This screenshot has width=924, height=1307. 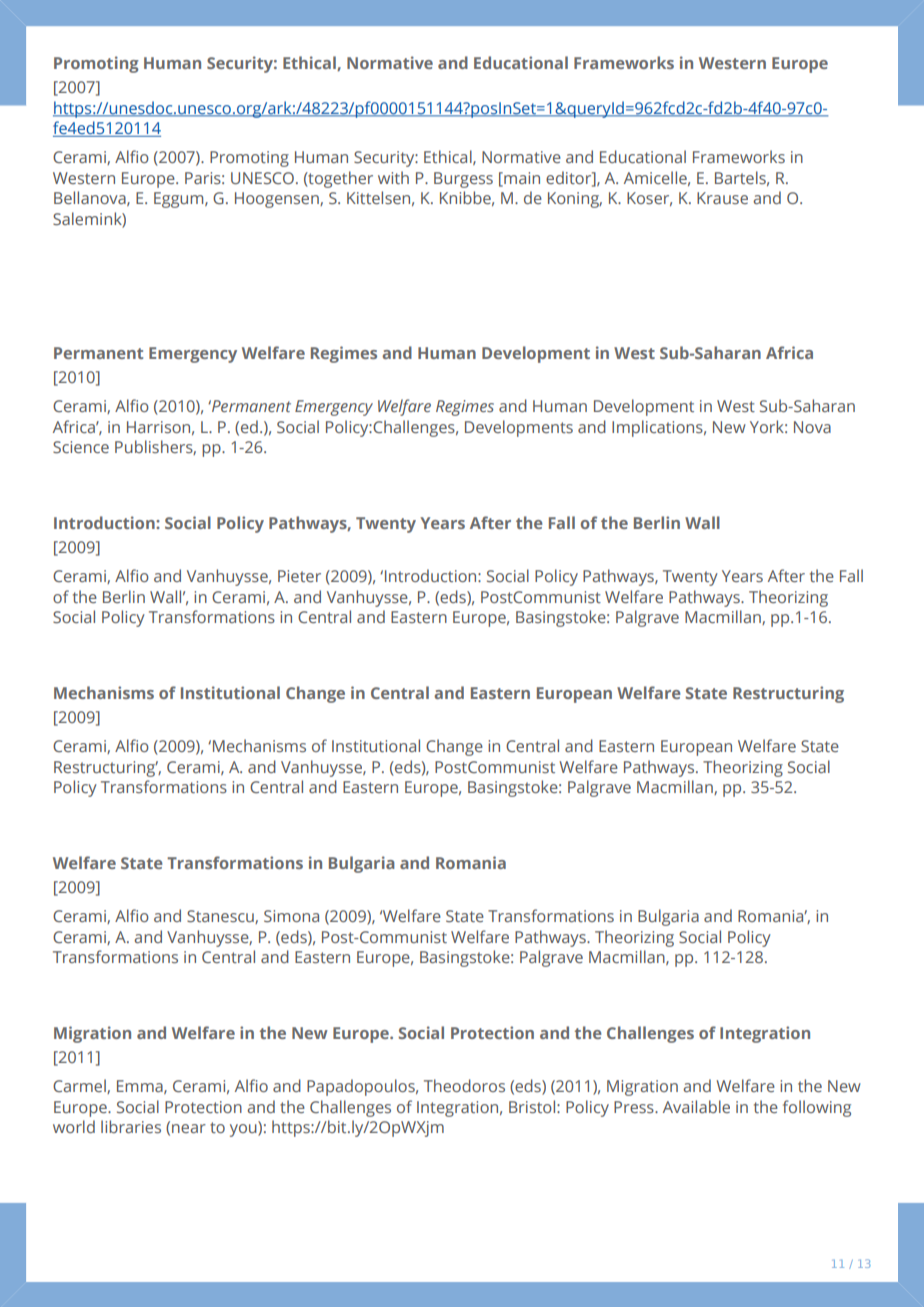 What do you see at coordinates (817, 1108) in the screenshot?
I see `following` at bounding box center [817, 1108].
